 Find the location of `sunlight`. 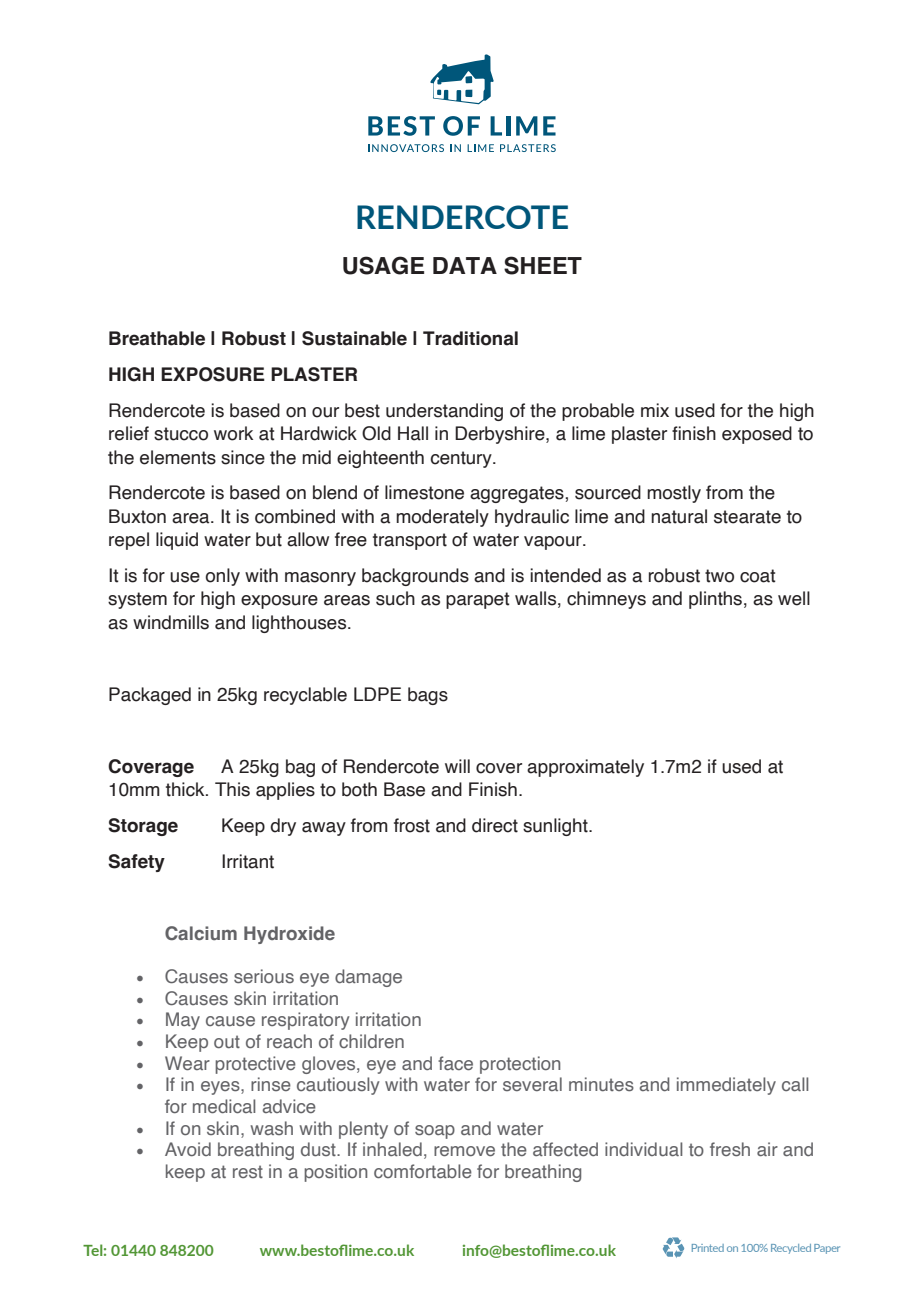

sunlight is located at coordinates (556, 827).
